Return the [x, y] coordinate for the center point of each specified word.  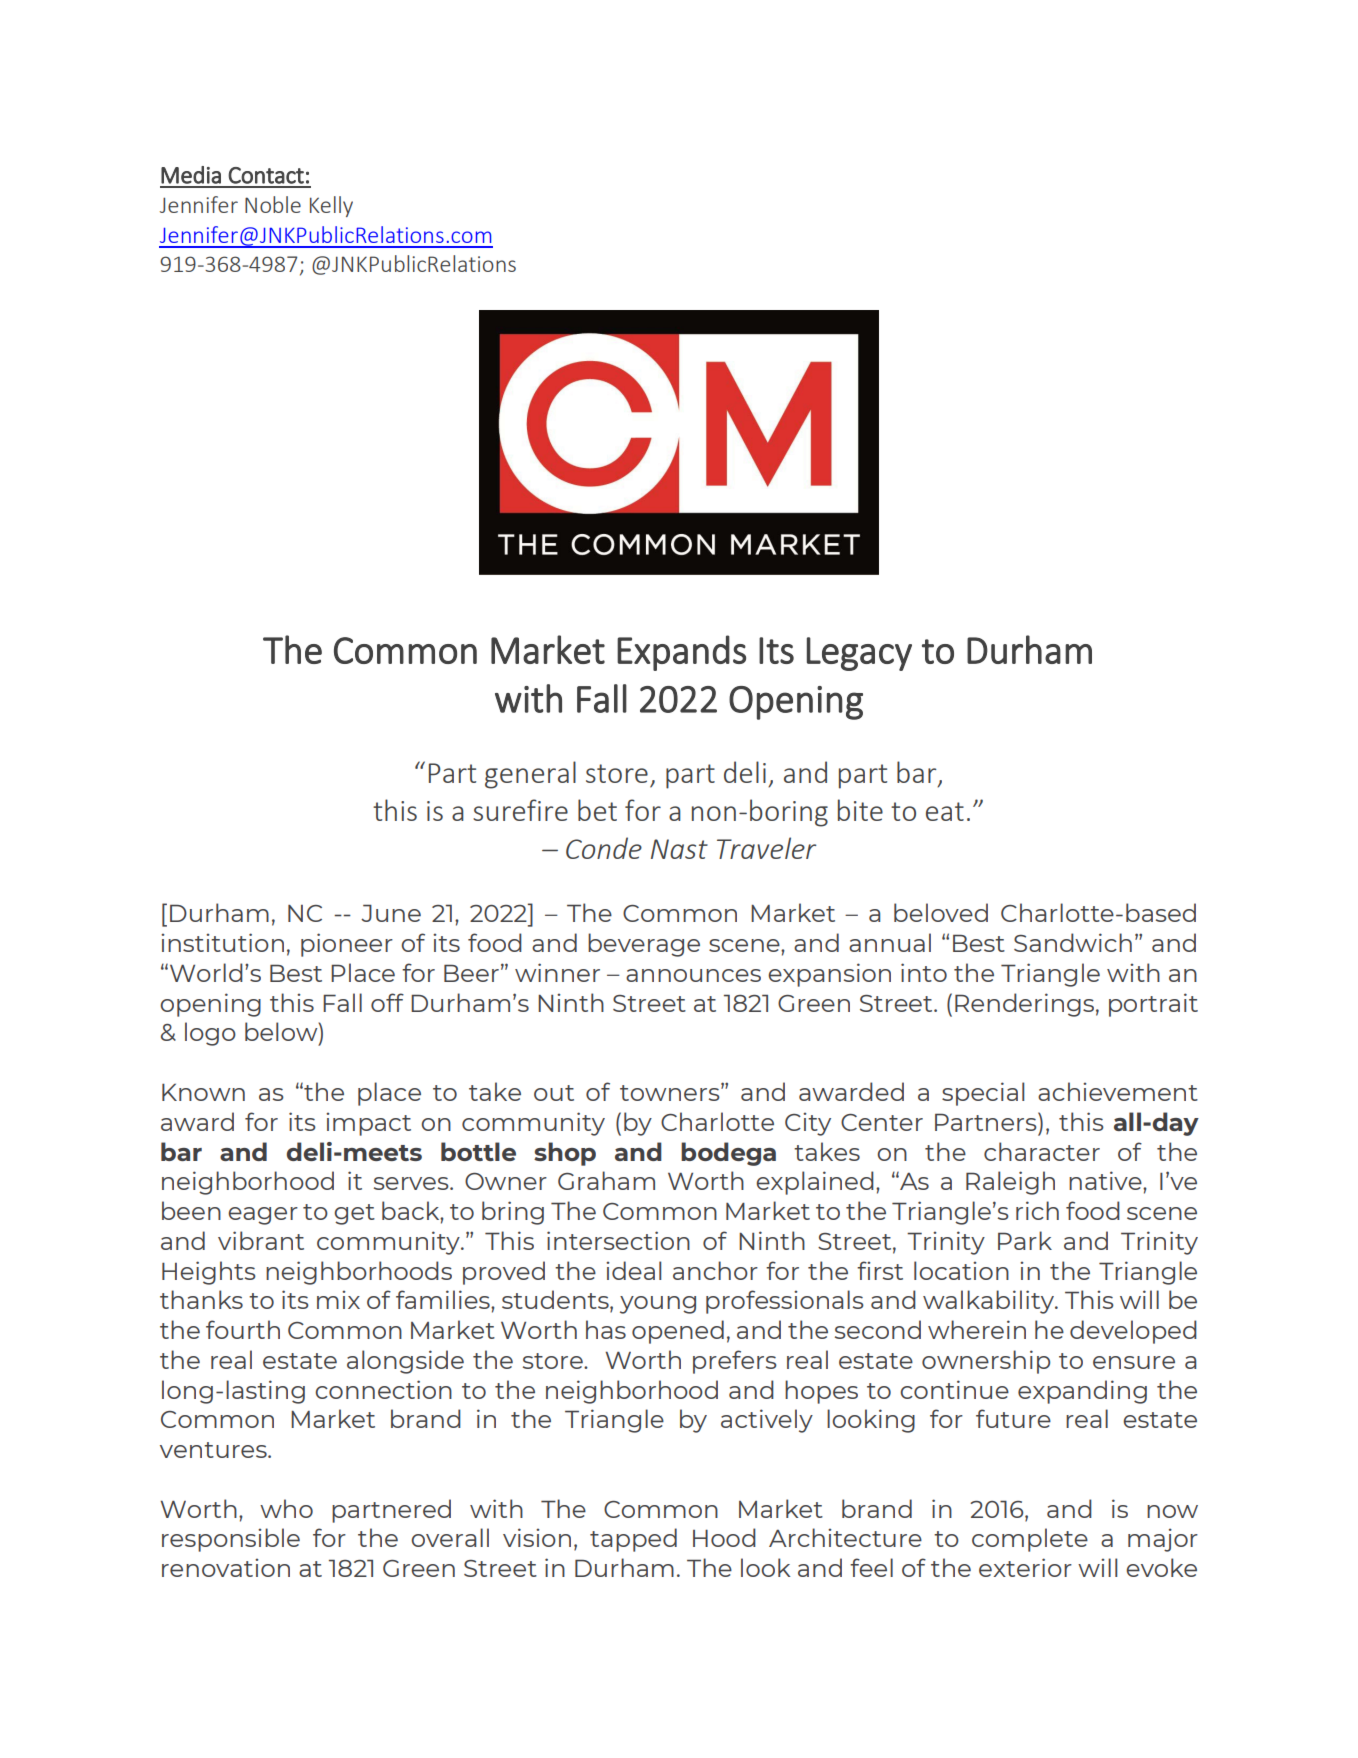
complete [1030, 1540]
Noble [273, 204]
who [286, 1508]
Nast [679, 849]
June [391, 913]
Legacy [859, 654]
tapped [633, 1540]
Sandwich [1073, 942]
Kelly [331, 206]
